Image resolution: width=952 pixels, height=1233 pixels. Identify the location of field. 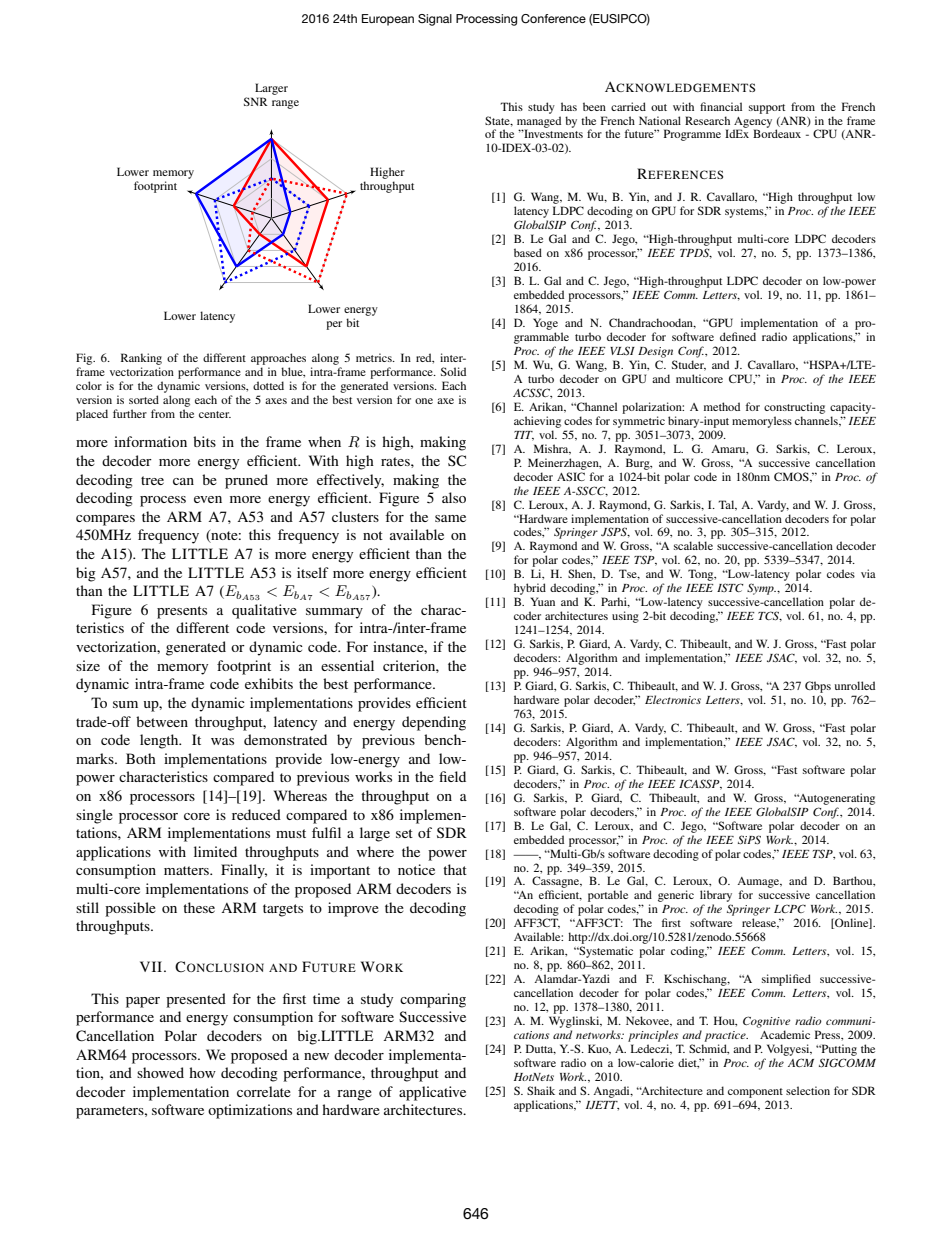
(452, 776).
